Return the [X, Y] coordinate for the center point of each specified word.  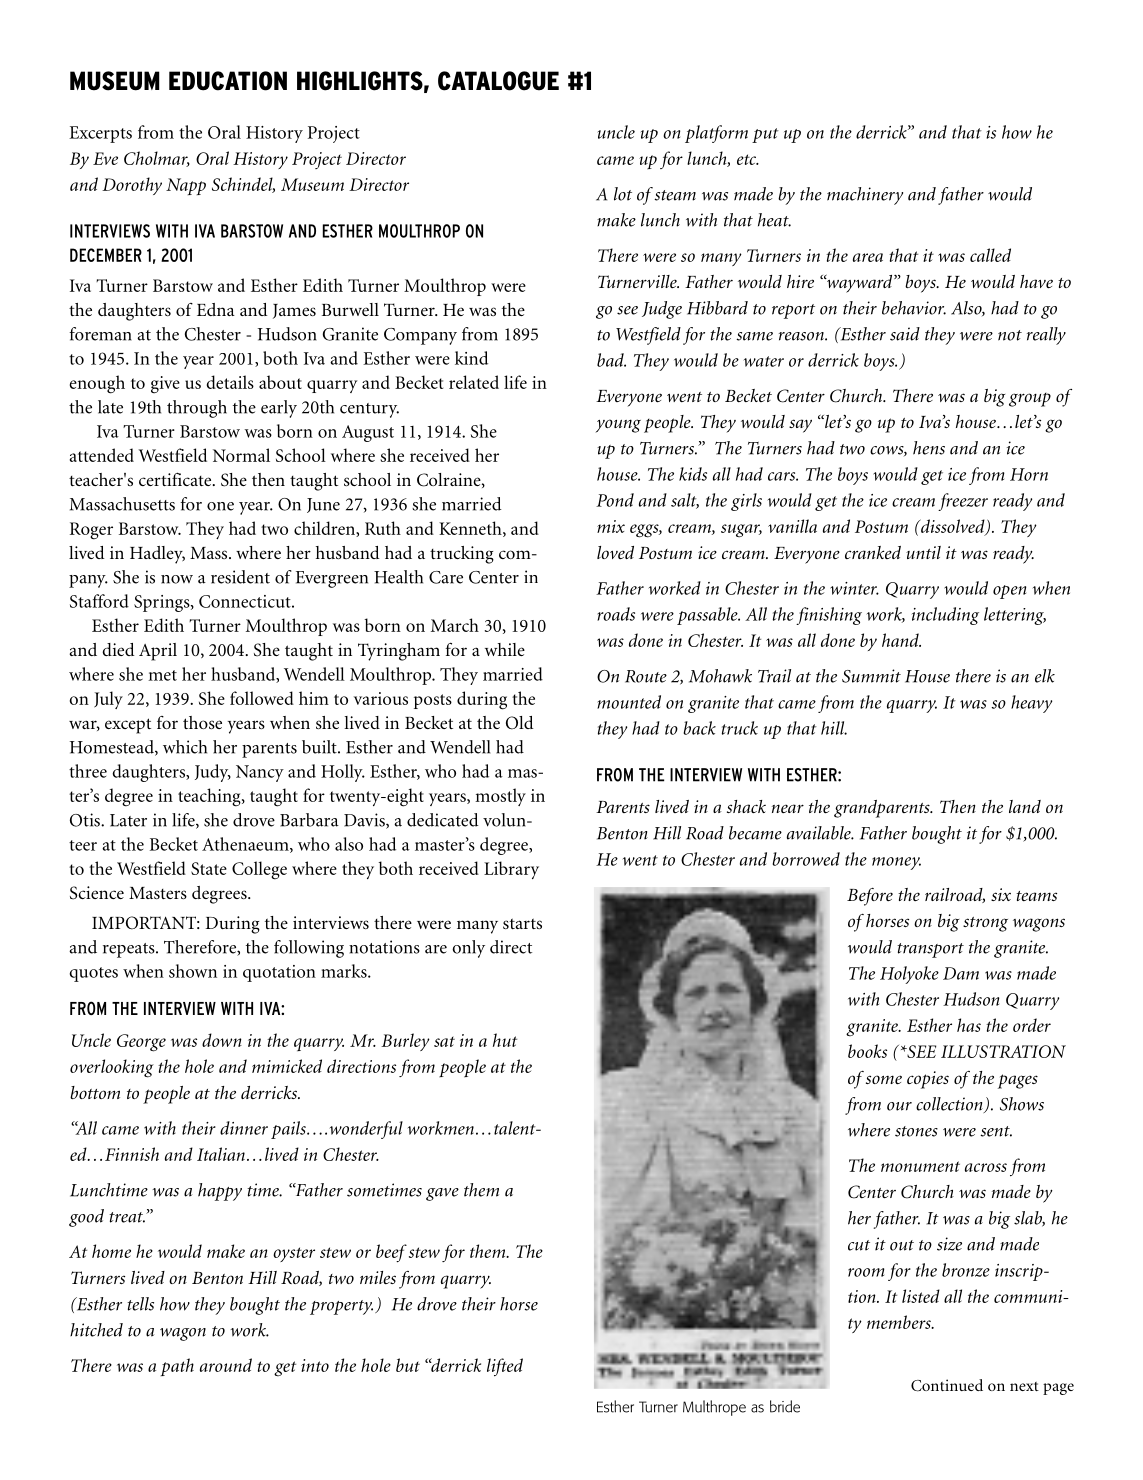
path [177, 1367]
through [197, 409]
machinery [865, 196]
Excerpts [100, 134]
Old [520, 723]
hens [929, 448]
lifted [505, 1367]
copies [928, 1080]
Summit [871, 676]
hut [505, 1040]
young [618, 426]
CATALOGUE [498, 81]
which [185, 747]
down [222, 1040]
